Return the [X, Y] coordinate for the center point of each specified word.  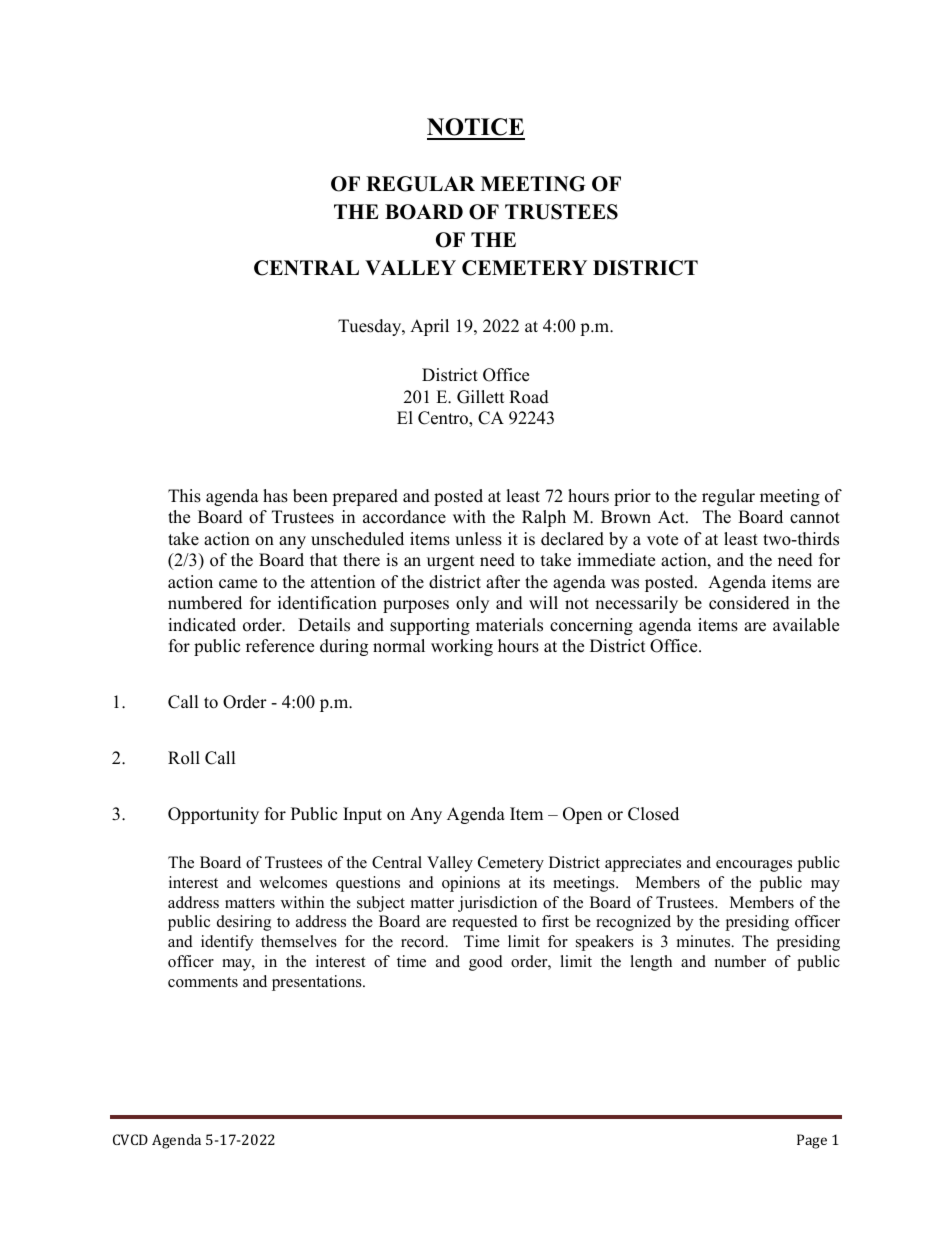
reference [280, 646]
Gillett [481, 397]
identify [227, 943]
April [429, 327]
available [806, 625]
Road [529, 397]
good [486, 963]
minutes [705, 941]
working [462, 647]
